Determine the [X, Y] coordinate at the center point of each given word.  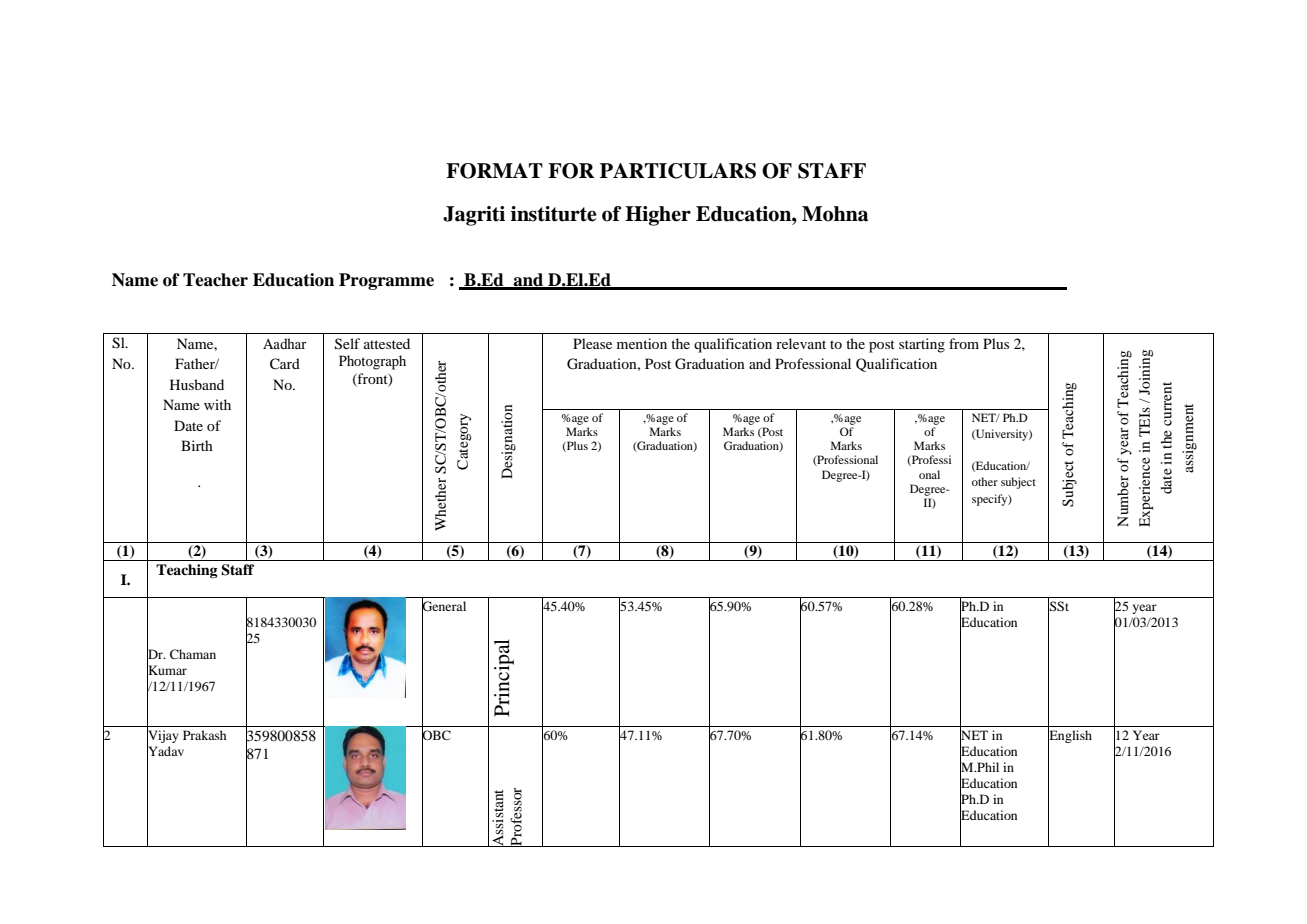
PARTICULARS [678, 171]
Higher [658, 216]
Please [592, 343]
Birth [197, 445]
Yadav [165, 751]
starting [922, 345]
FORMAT [494, 171]
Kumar [167, 670]
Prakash [204, 735]
